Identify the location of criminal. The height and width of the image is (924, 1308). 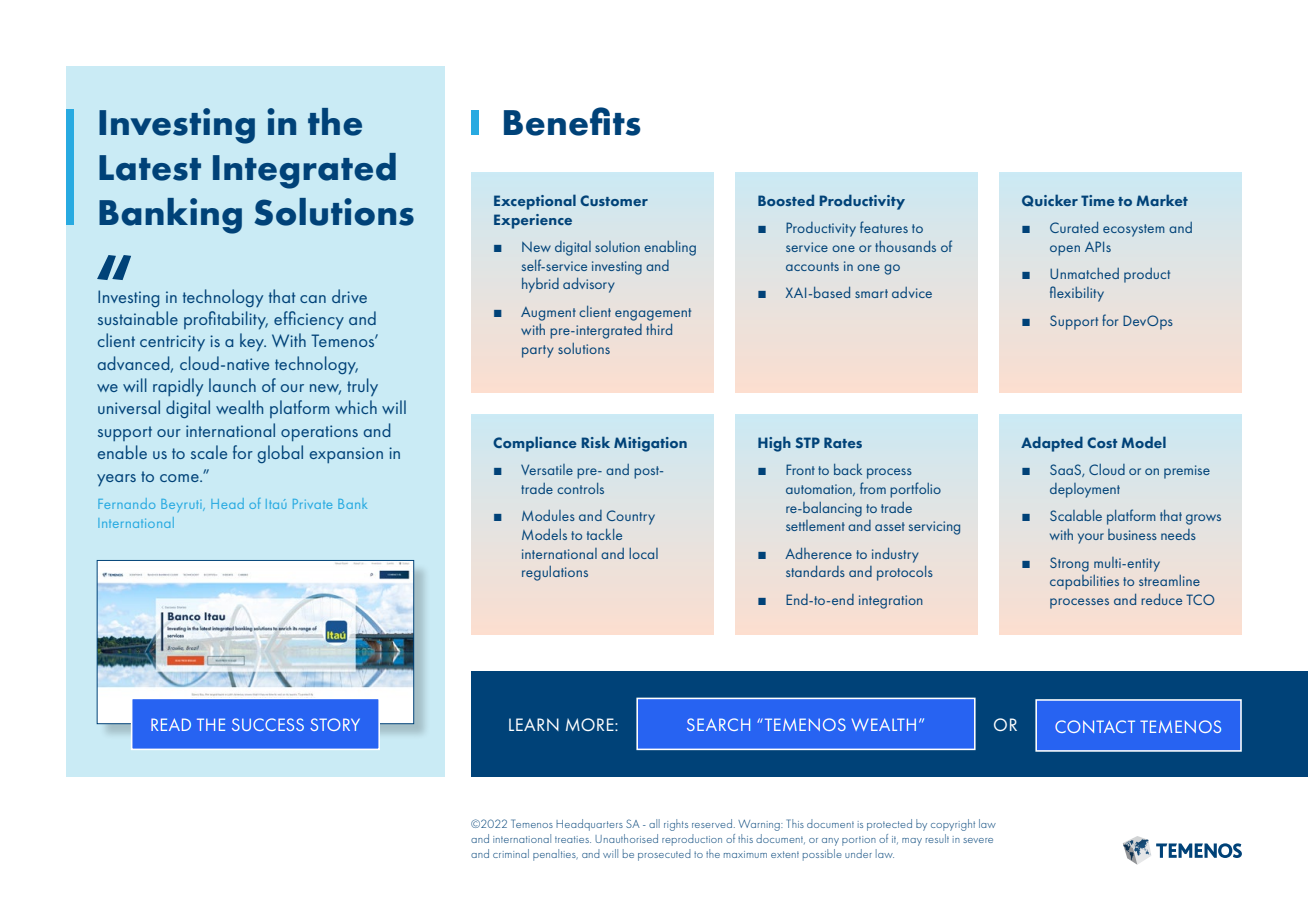
(511, 853).
